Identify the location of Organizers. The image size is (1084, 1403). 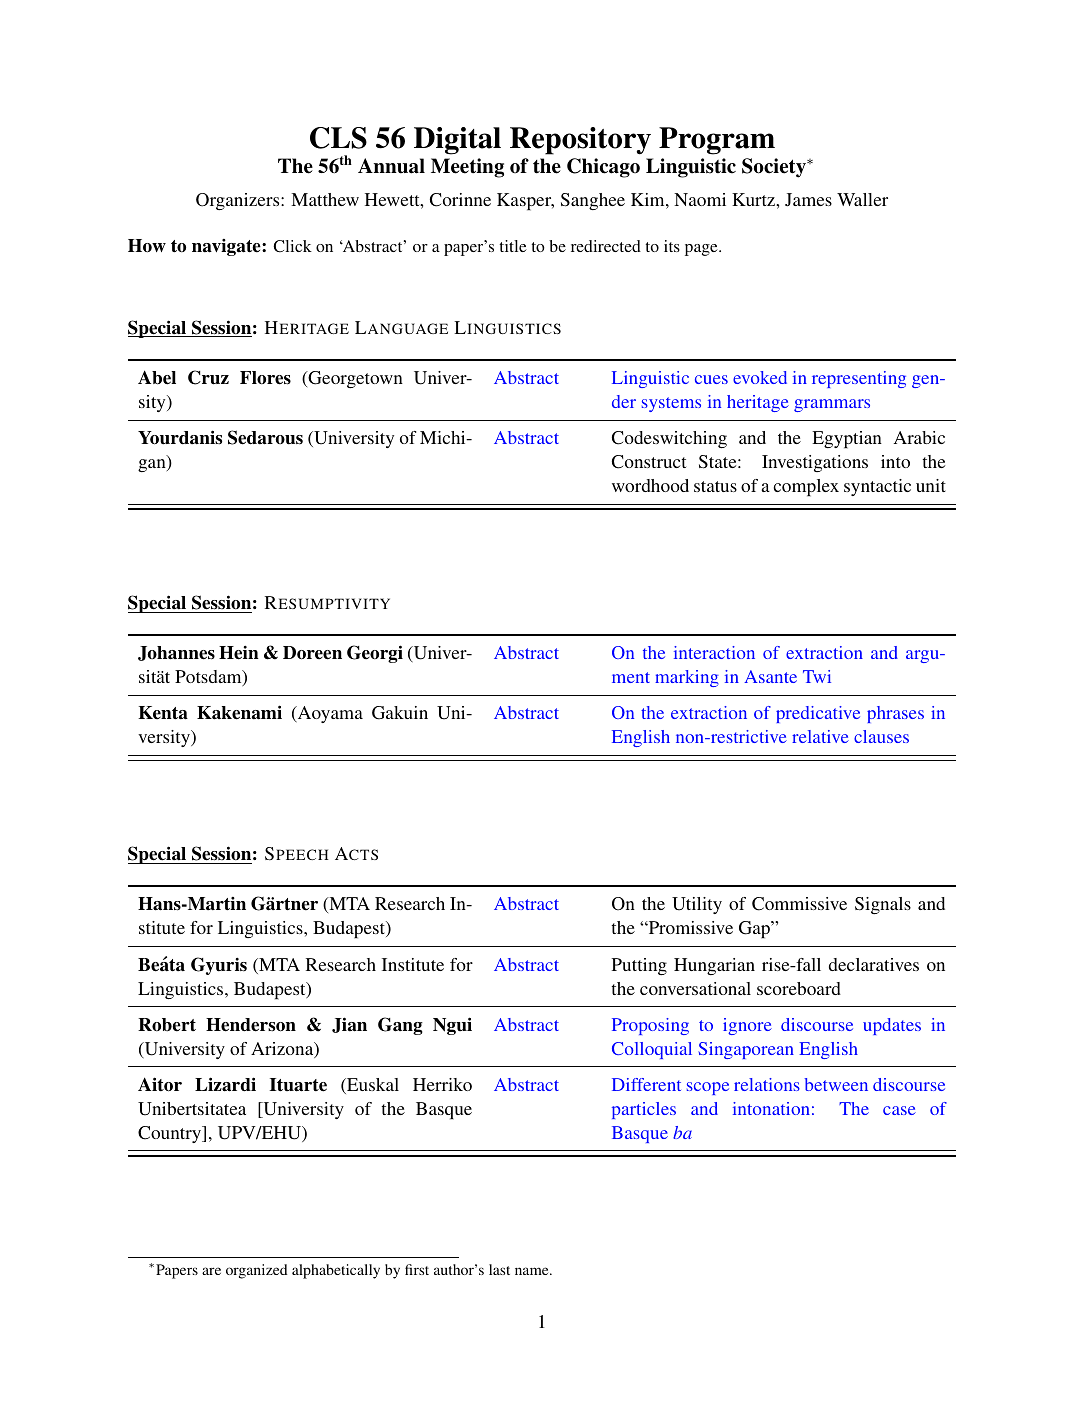
(239, 201).
